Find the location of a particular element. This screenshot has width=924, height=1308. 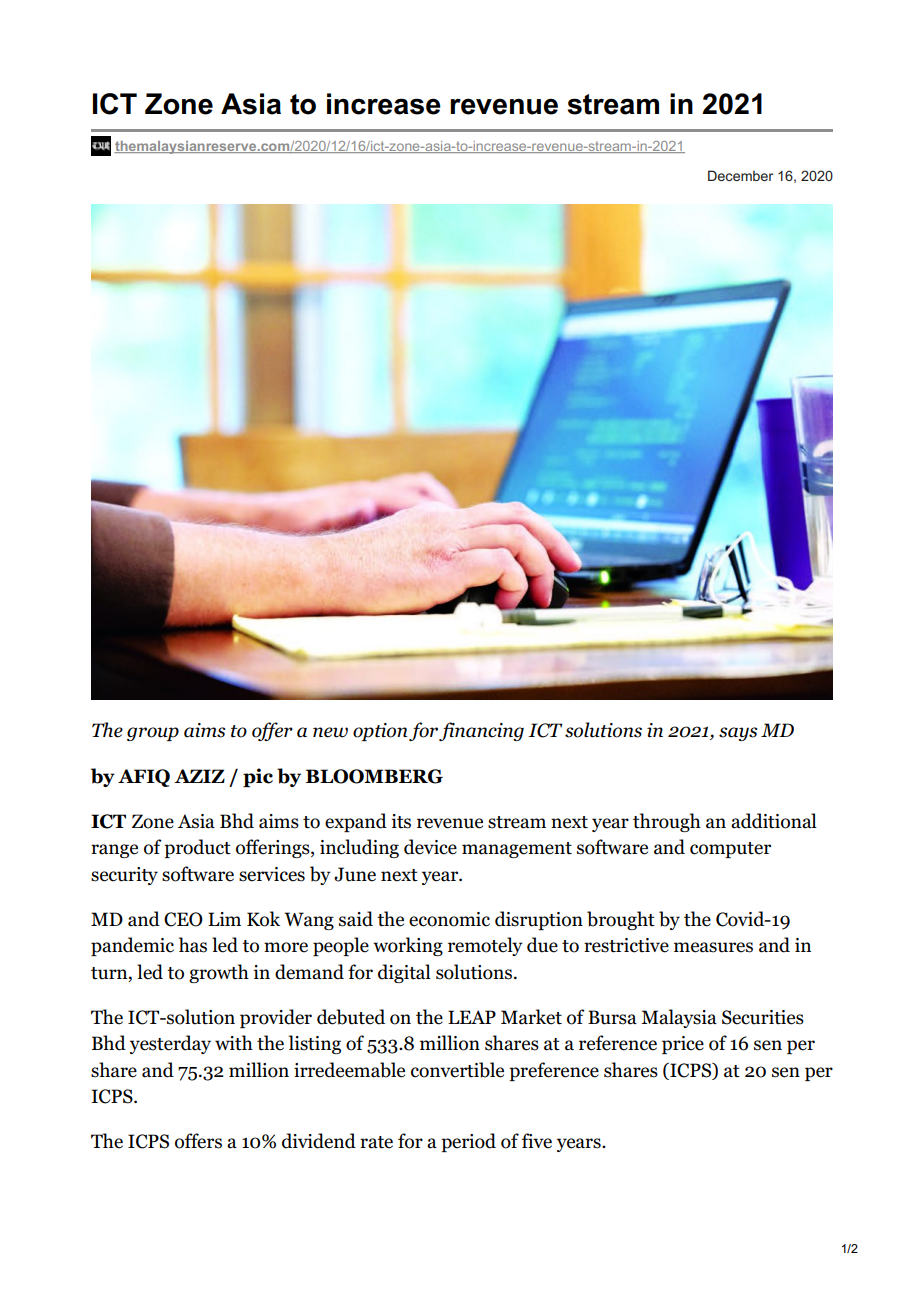

computer is located at coordinates (730, 850).
